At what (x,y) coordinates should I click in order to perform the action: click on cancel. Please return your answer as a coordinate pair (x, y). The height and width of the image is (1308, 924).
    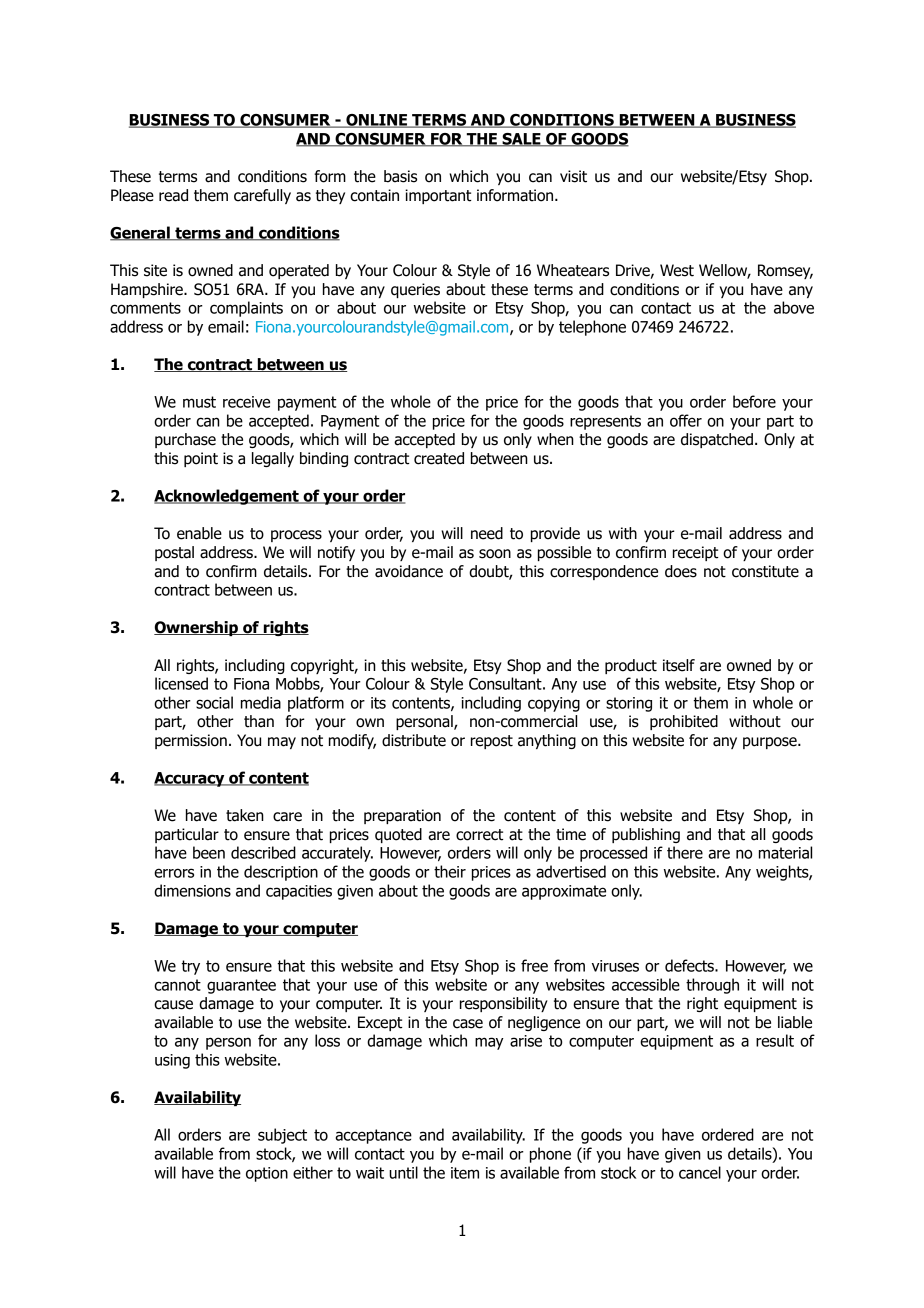
    Looking at the image, I should click on (700, 1172).
